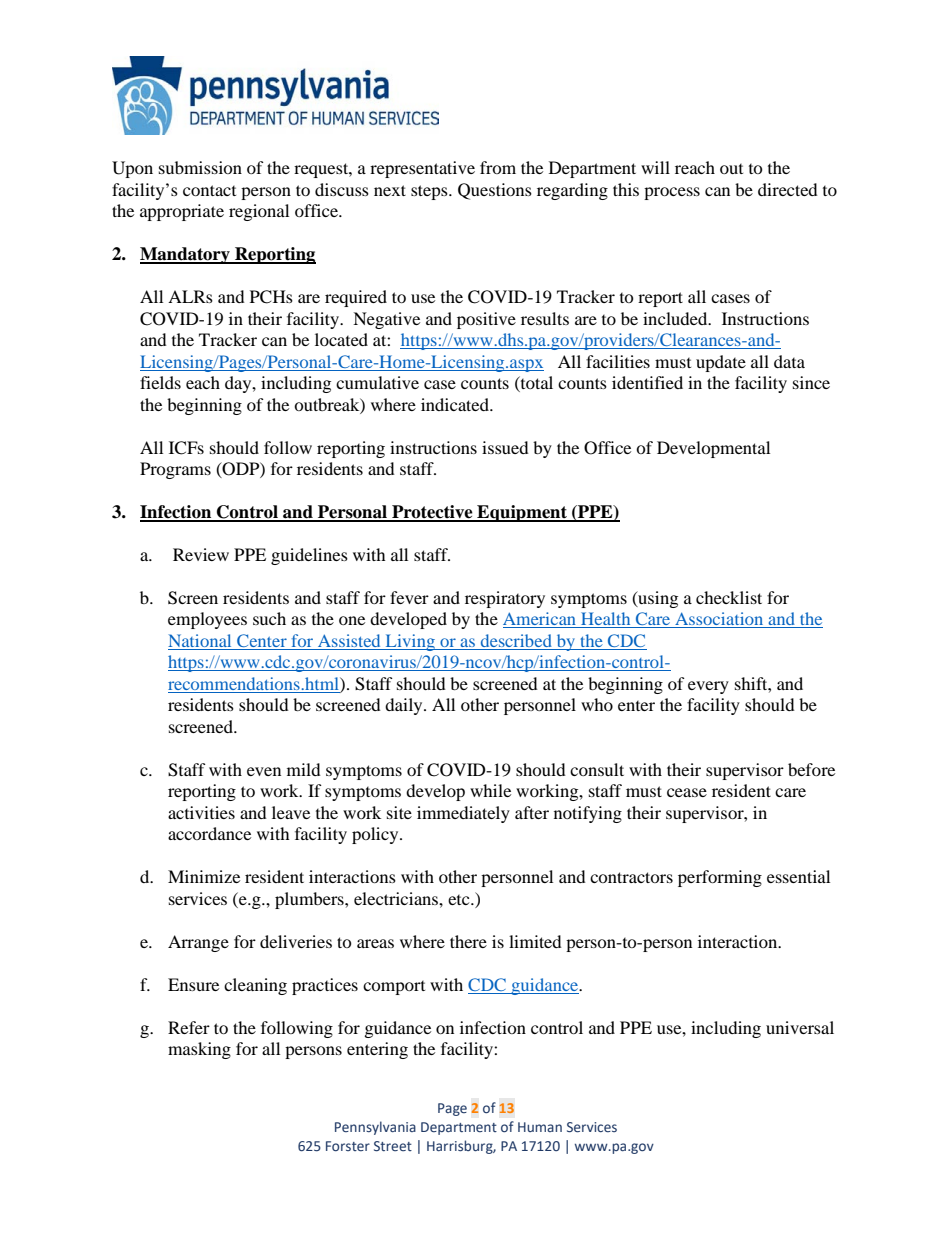 Image resolution: width=952 pixels, height=1233 pixels. What do you see at coordinates (505, 599) in the document?
I see `respiratory` at bounding box center [505, 599].
